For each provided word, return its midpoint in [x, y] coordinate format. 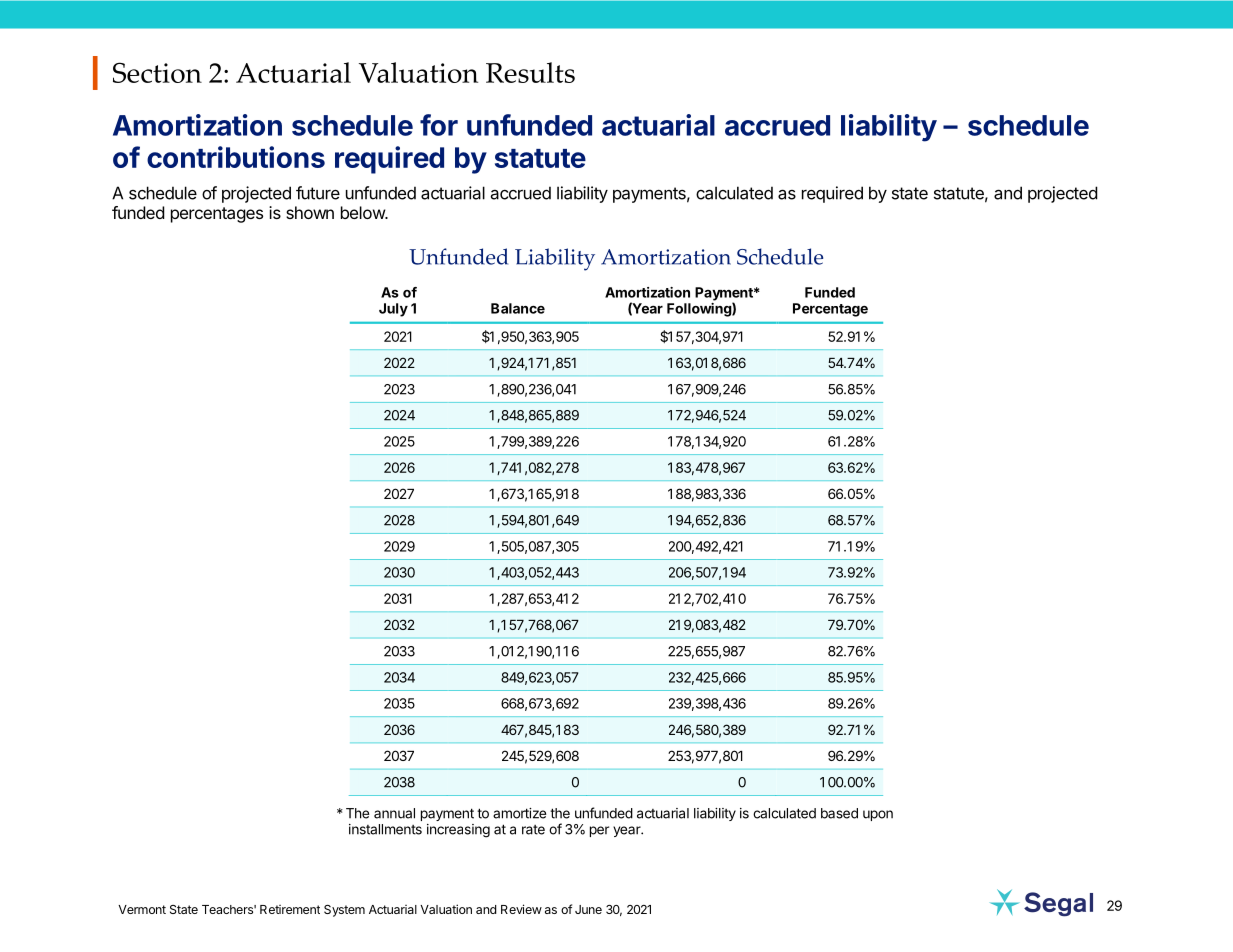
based [839, 813]
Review [521, 909]
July [393, 310]
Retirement [290, 909]
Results [530, 72]
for [439, 125]
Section [157, 72]
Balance [518, 308]
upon [878, 815]
